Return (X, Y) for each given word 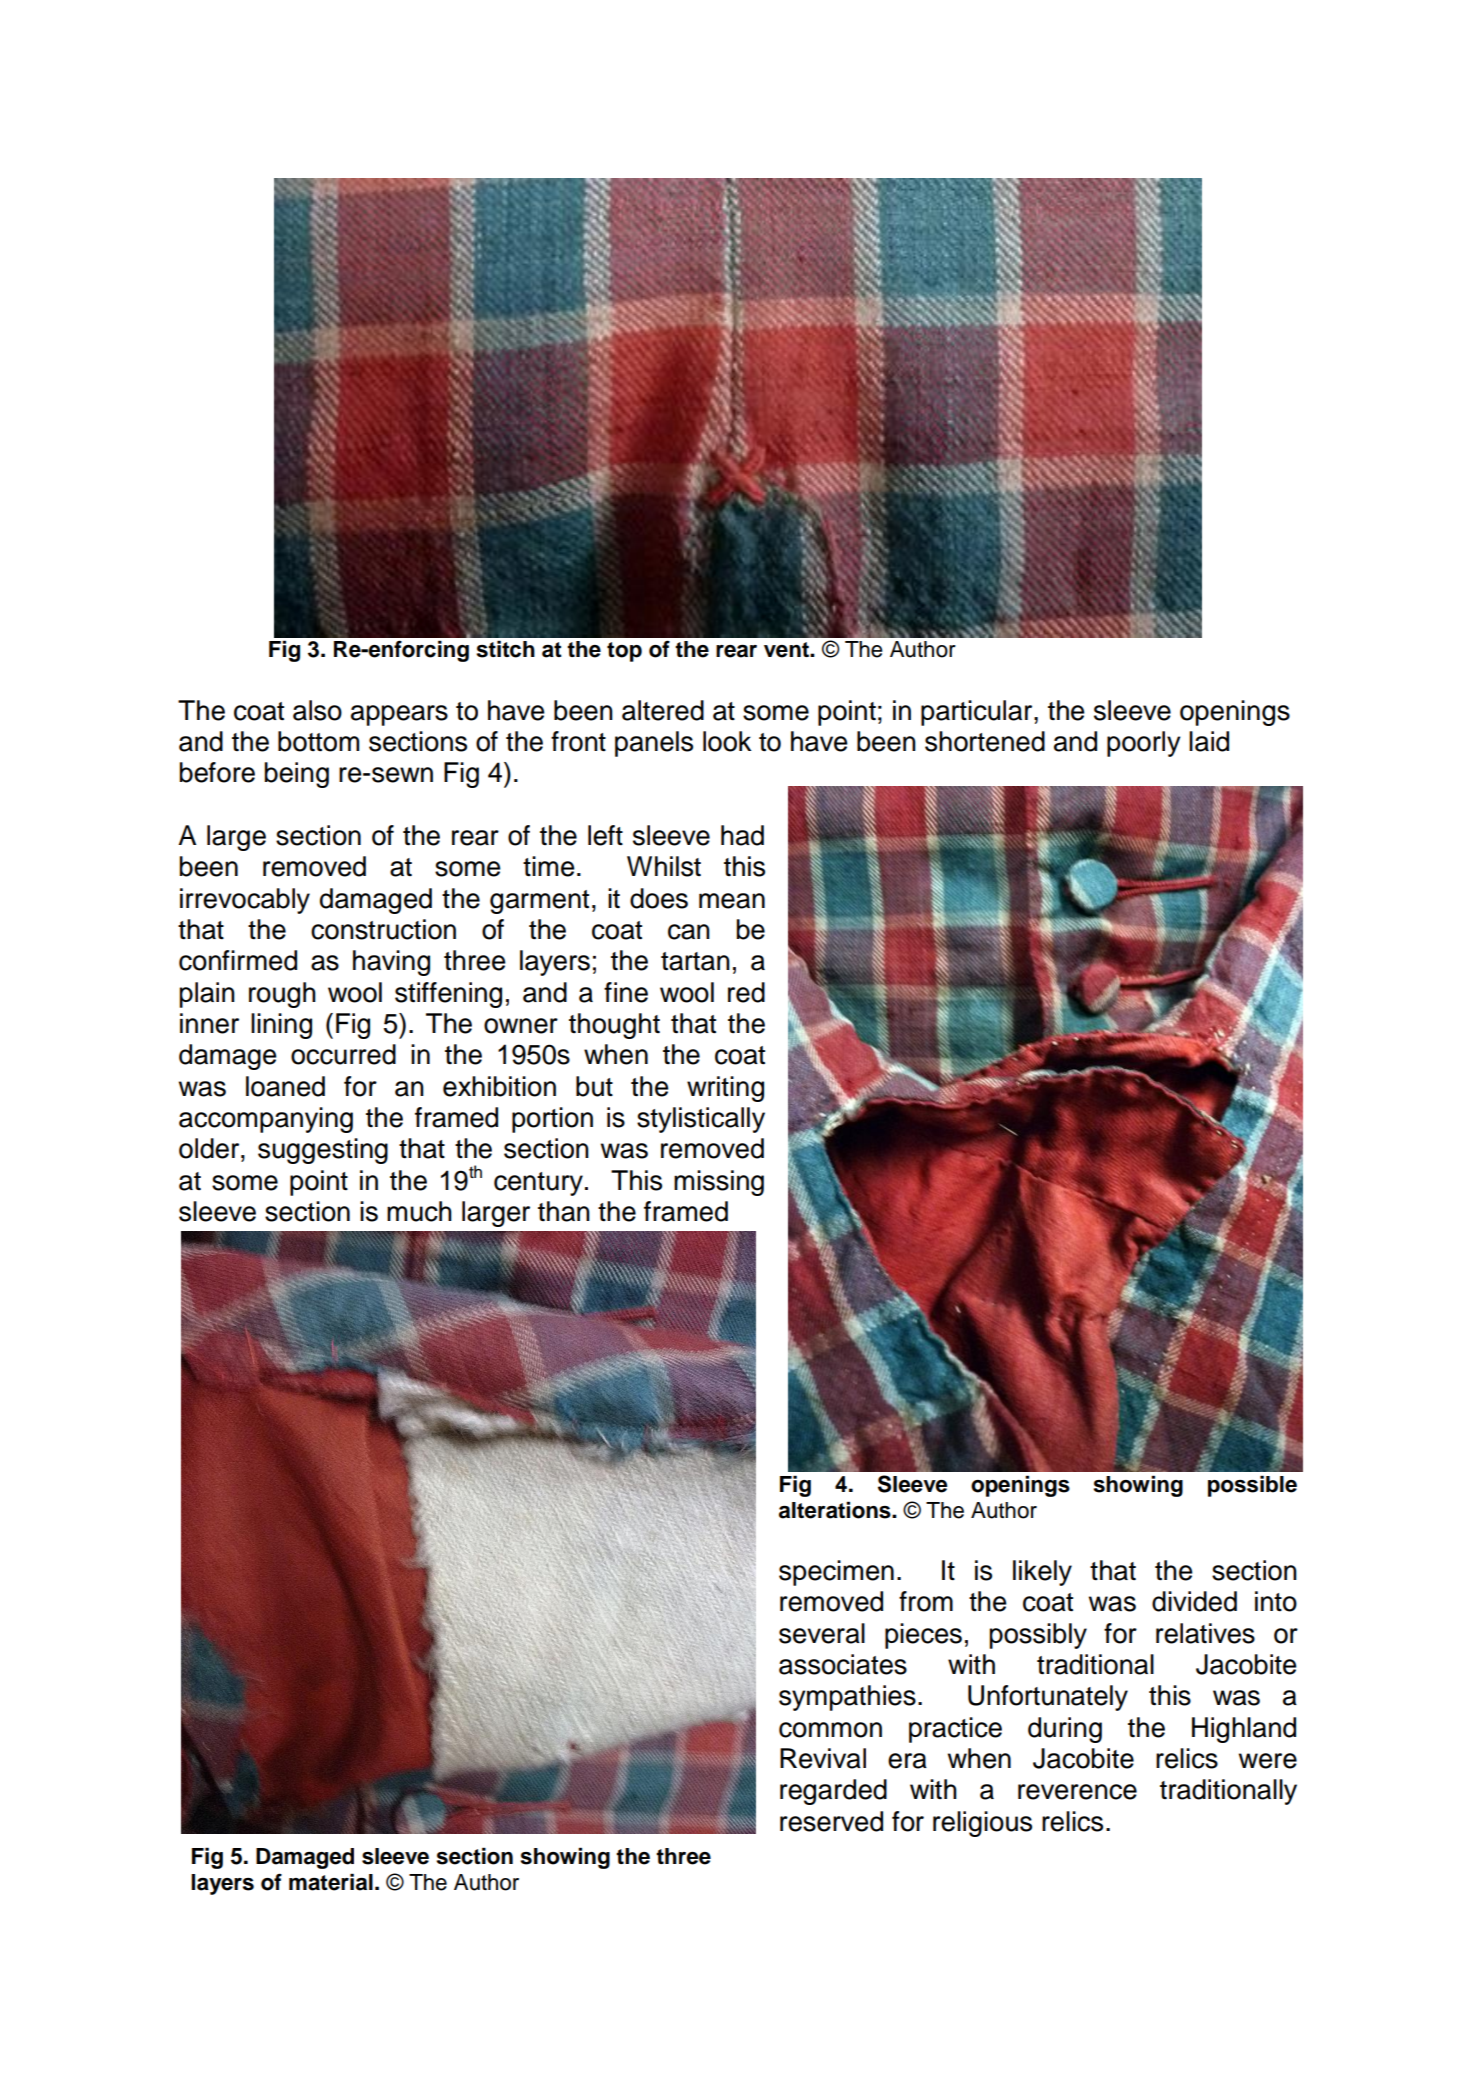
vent (787, 650)
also (317, 710)
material (331, 1882)
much (419, 1211)
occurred (343, 1054)
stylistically (701, 1120)
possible (1252, 1486)
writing (725, 1089)
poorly (1144, 744)
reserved (831, 1821)
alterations (836, 1510)
